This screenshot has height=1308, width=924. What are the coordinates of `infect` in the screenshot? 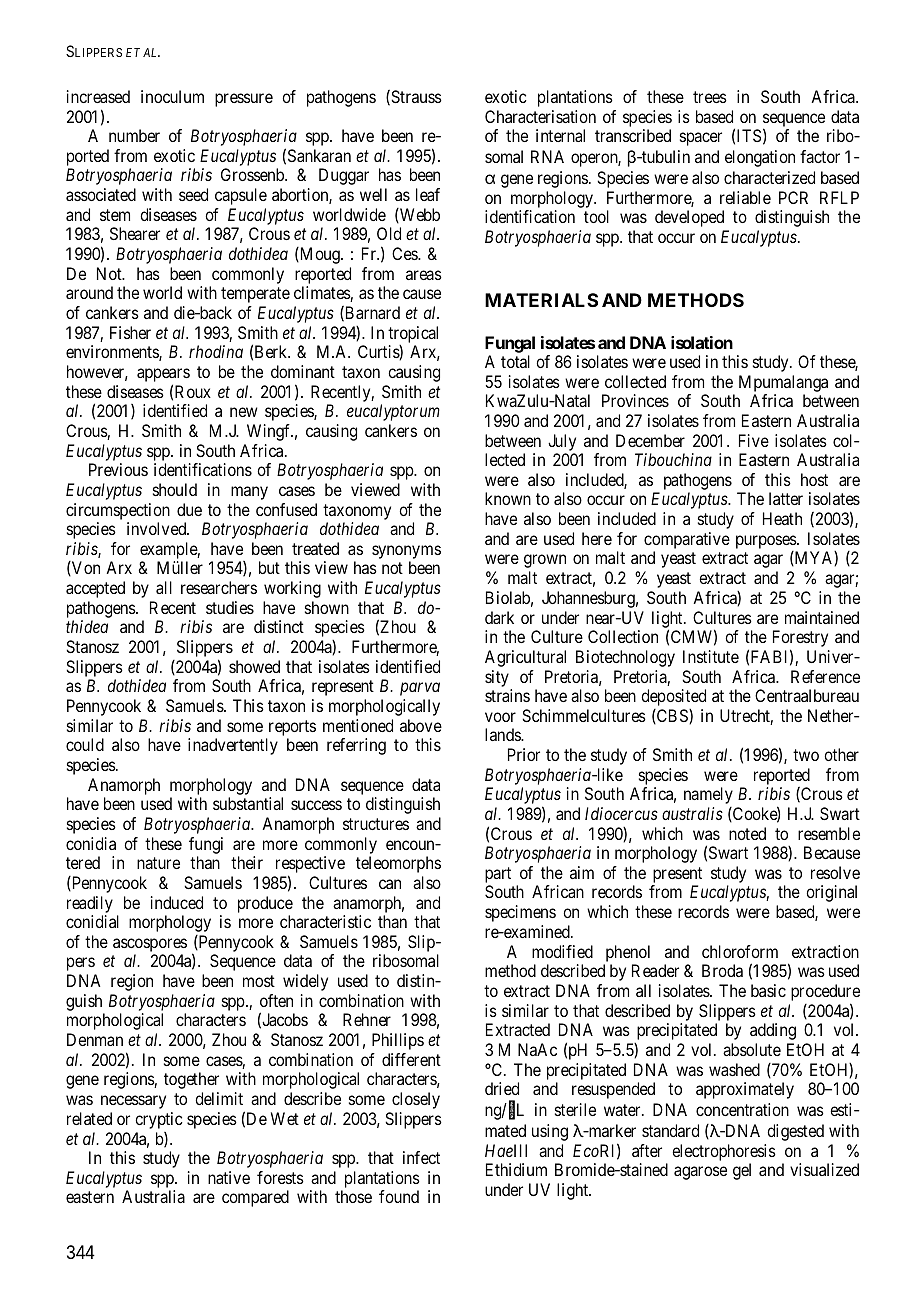 It's located at (421, 1157).
